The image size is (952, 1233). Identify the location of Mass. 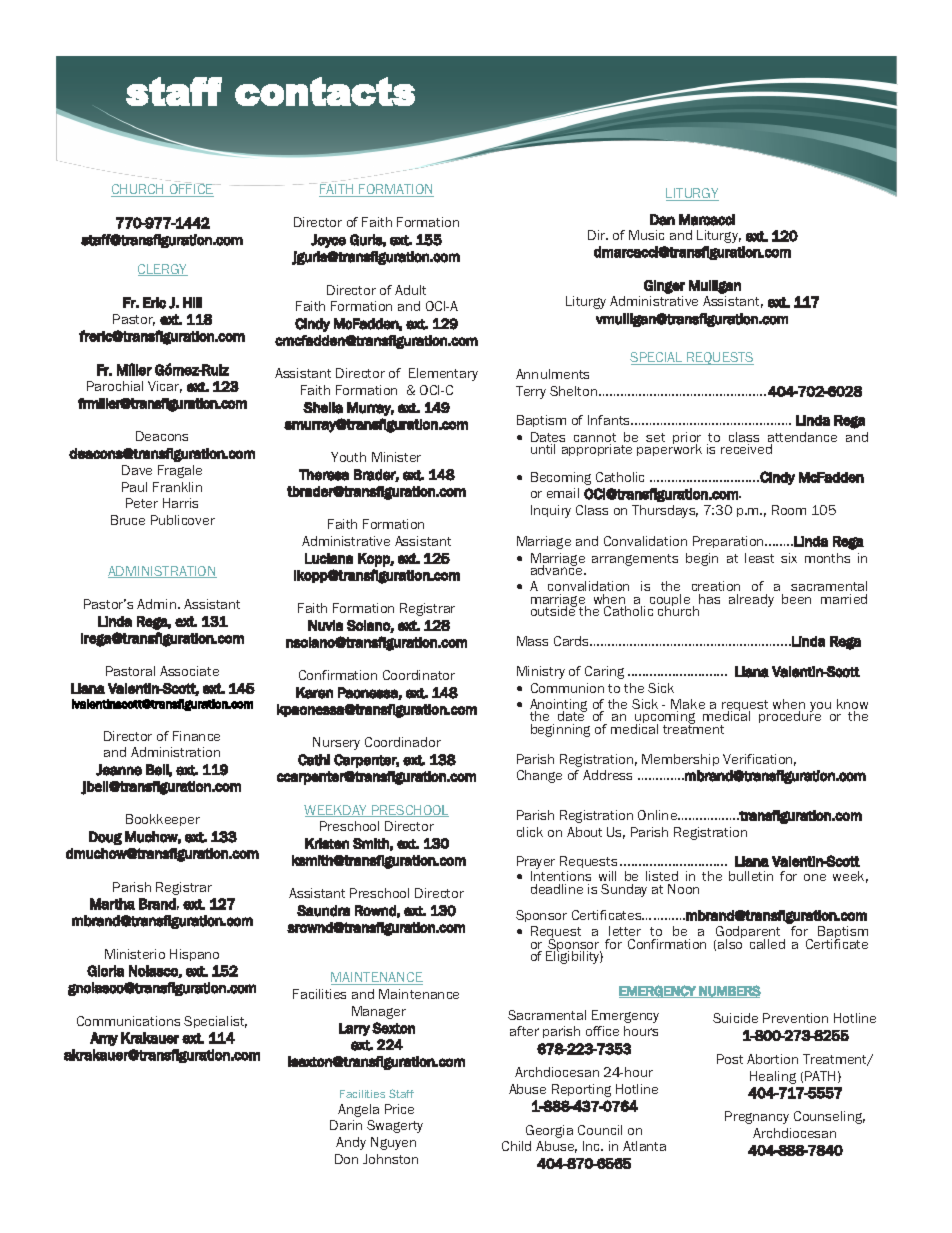
(532, 641).
